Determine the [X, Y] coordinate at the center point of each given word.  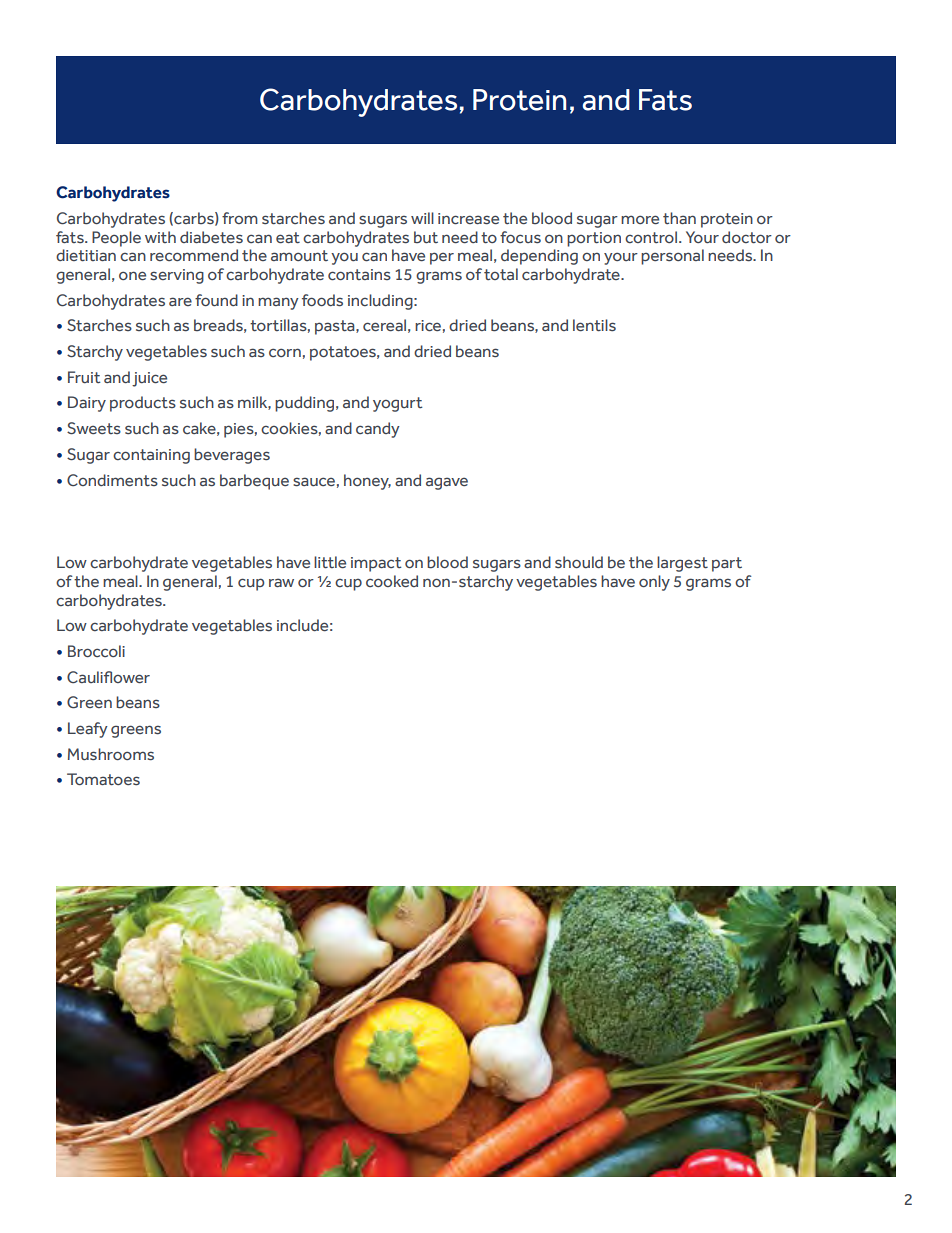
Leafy [88, 730]
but [426, 237]
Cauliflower [108, 677]
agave [447, 483]
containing [151, 456]
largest [682, 564]
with [160, 237]
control [651, 237]
